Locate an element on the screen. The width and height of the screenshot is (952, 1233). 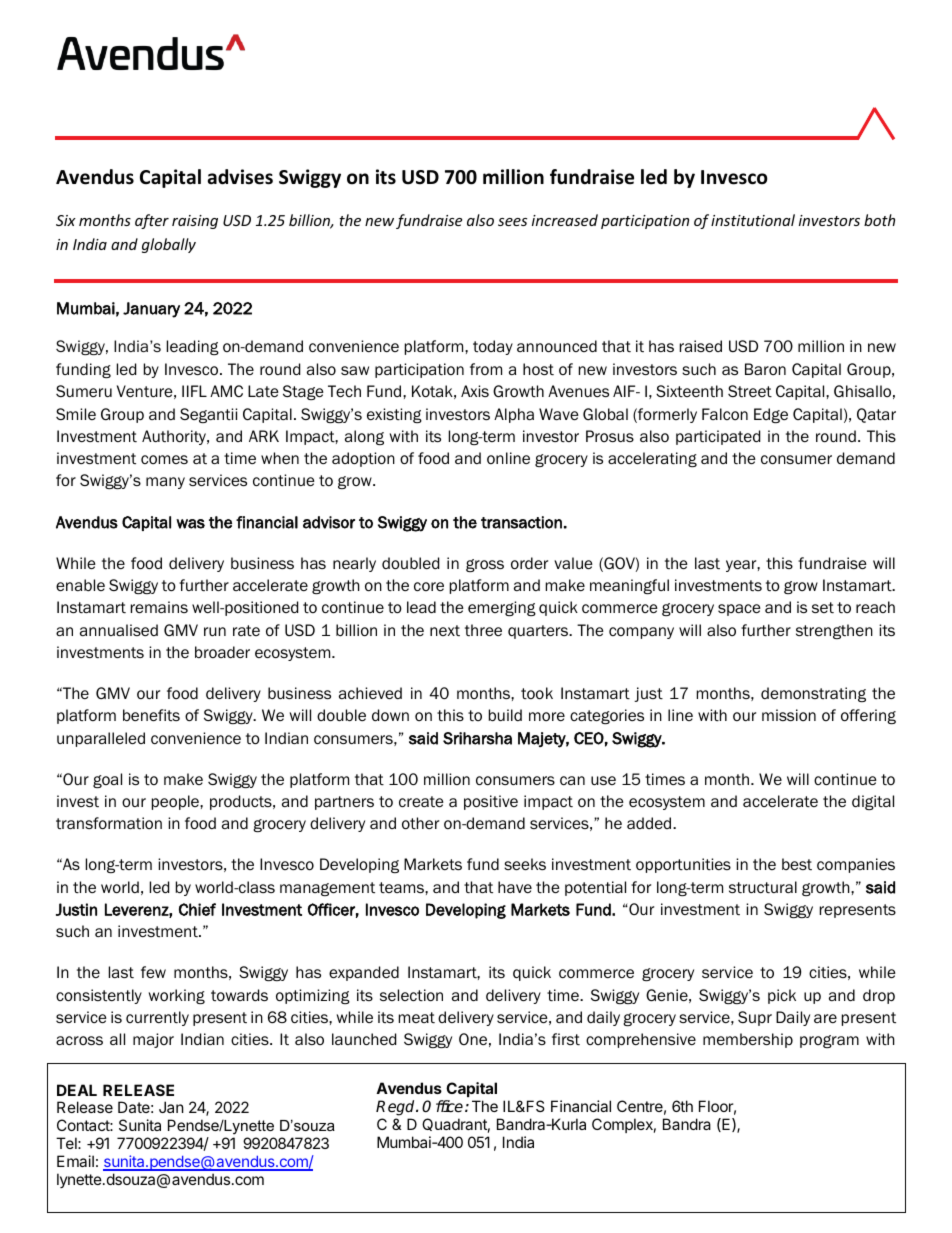
Email is located at coordinates (75, 1161).
